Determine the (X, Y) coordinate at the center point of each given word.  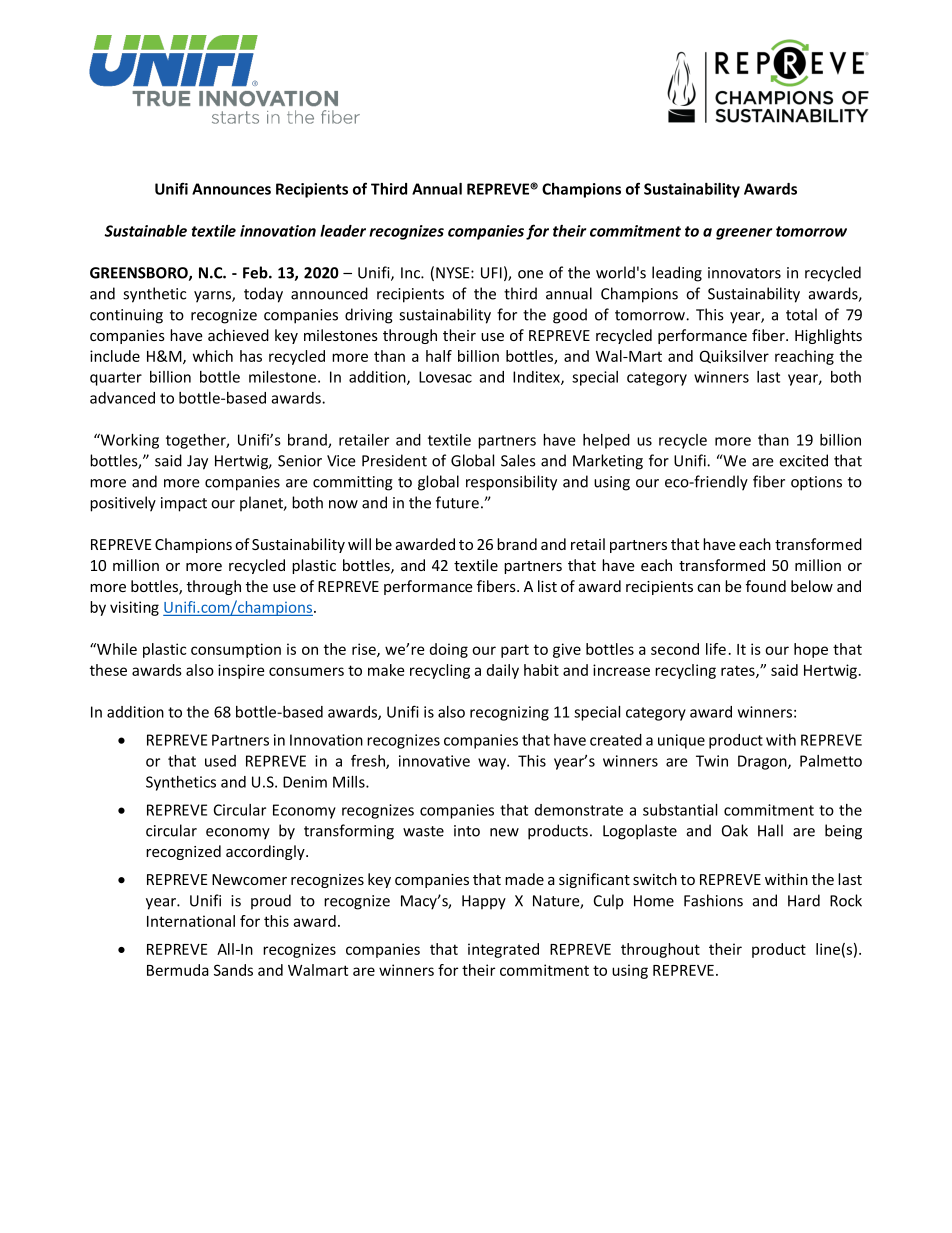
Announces (231, 189)
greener (744, 234)
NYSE (454, 273)
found (766, 586)
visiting (134, 608)
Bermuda (178, 970)
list (547, 586)
